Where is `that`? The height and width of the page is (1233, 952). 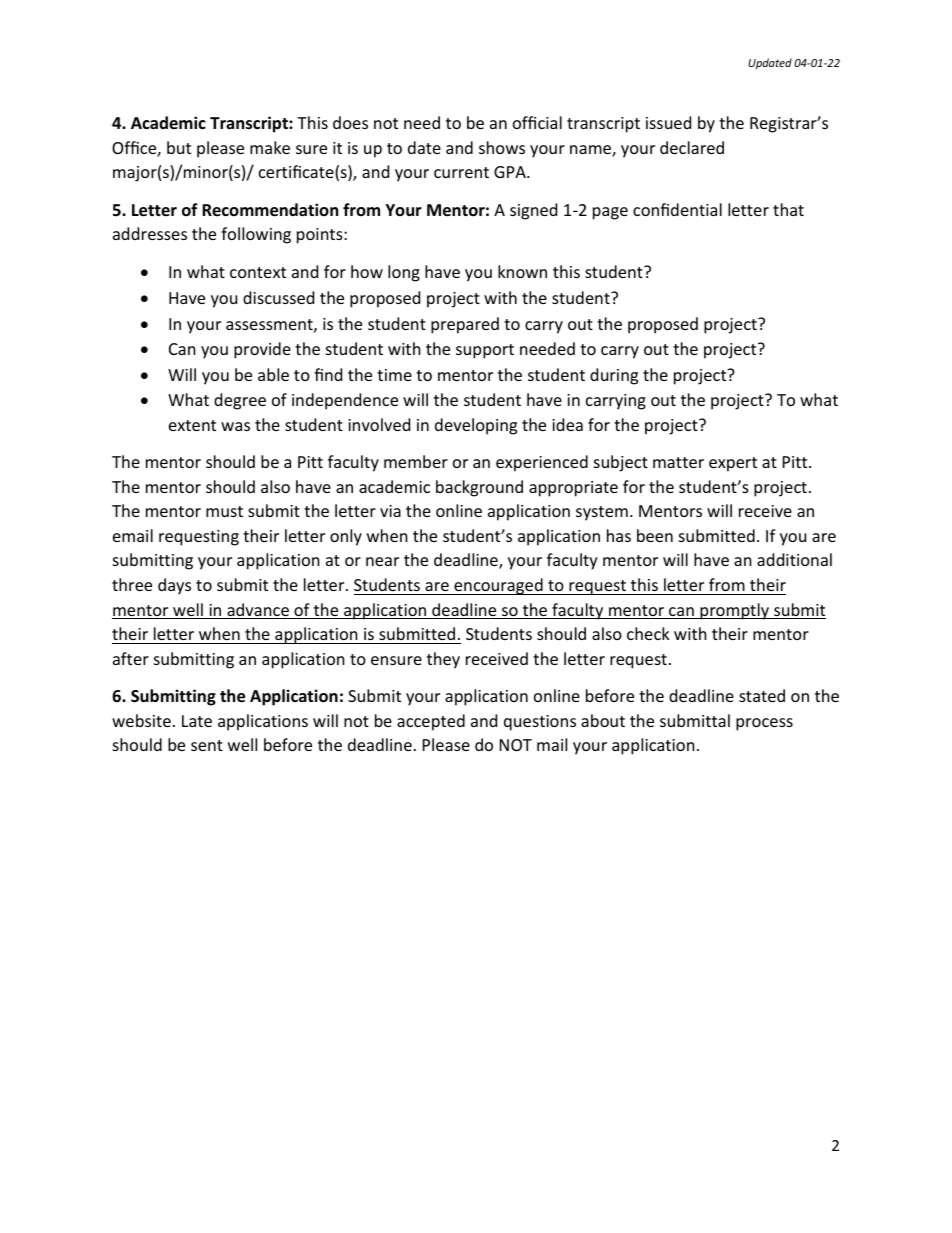
that is located at coordinates (788, 209).
